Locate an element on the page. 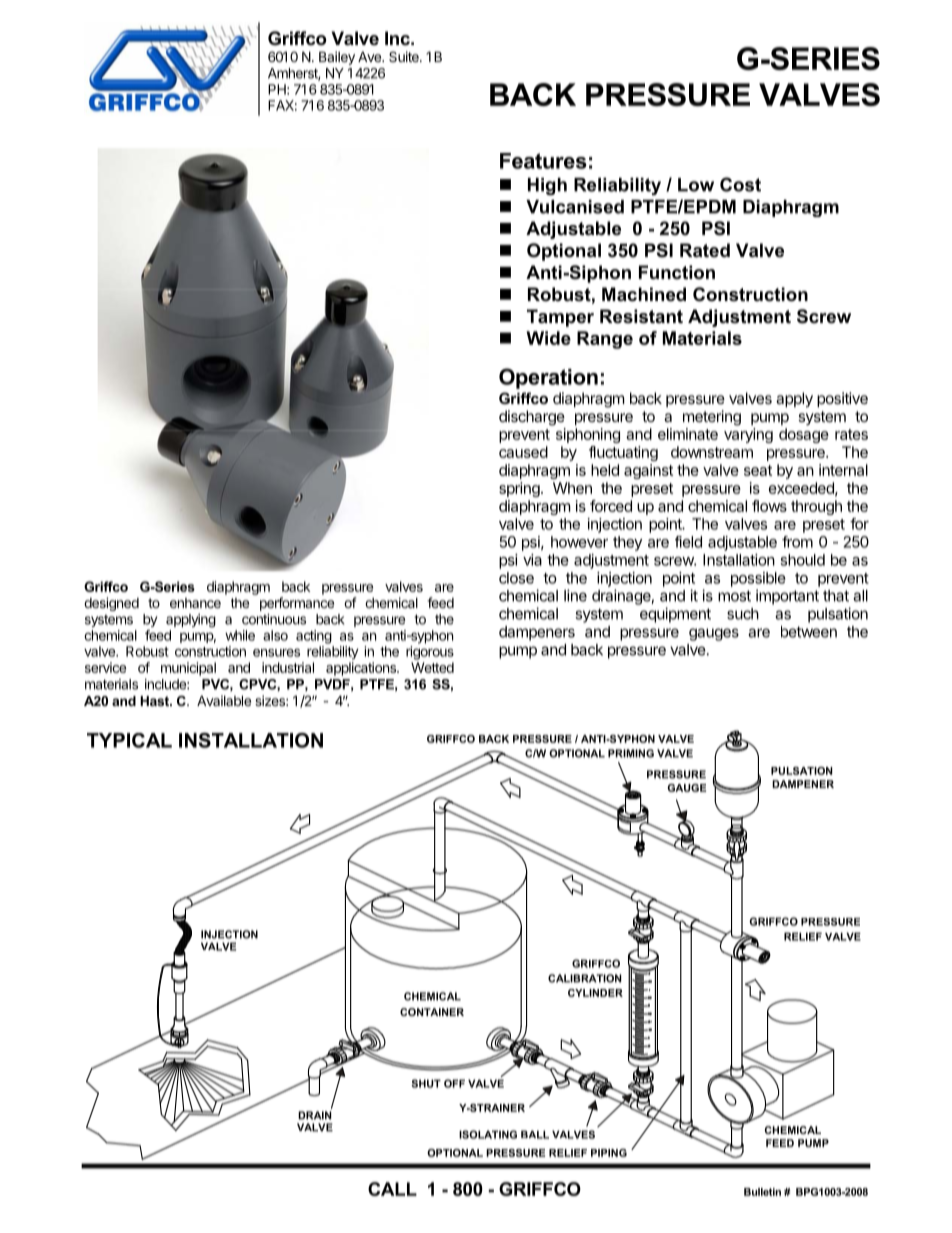 Image resolution: width=952 pixels, height=1233 pixels. TYPICAL is located at coordinates (129, 740).
